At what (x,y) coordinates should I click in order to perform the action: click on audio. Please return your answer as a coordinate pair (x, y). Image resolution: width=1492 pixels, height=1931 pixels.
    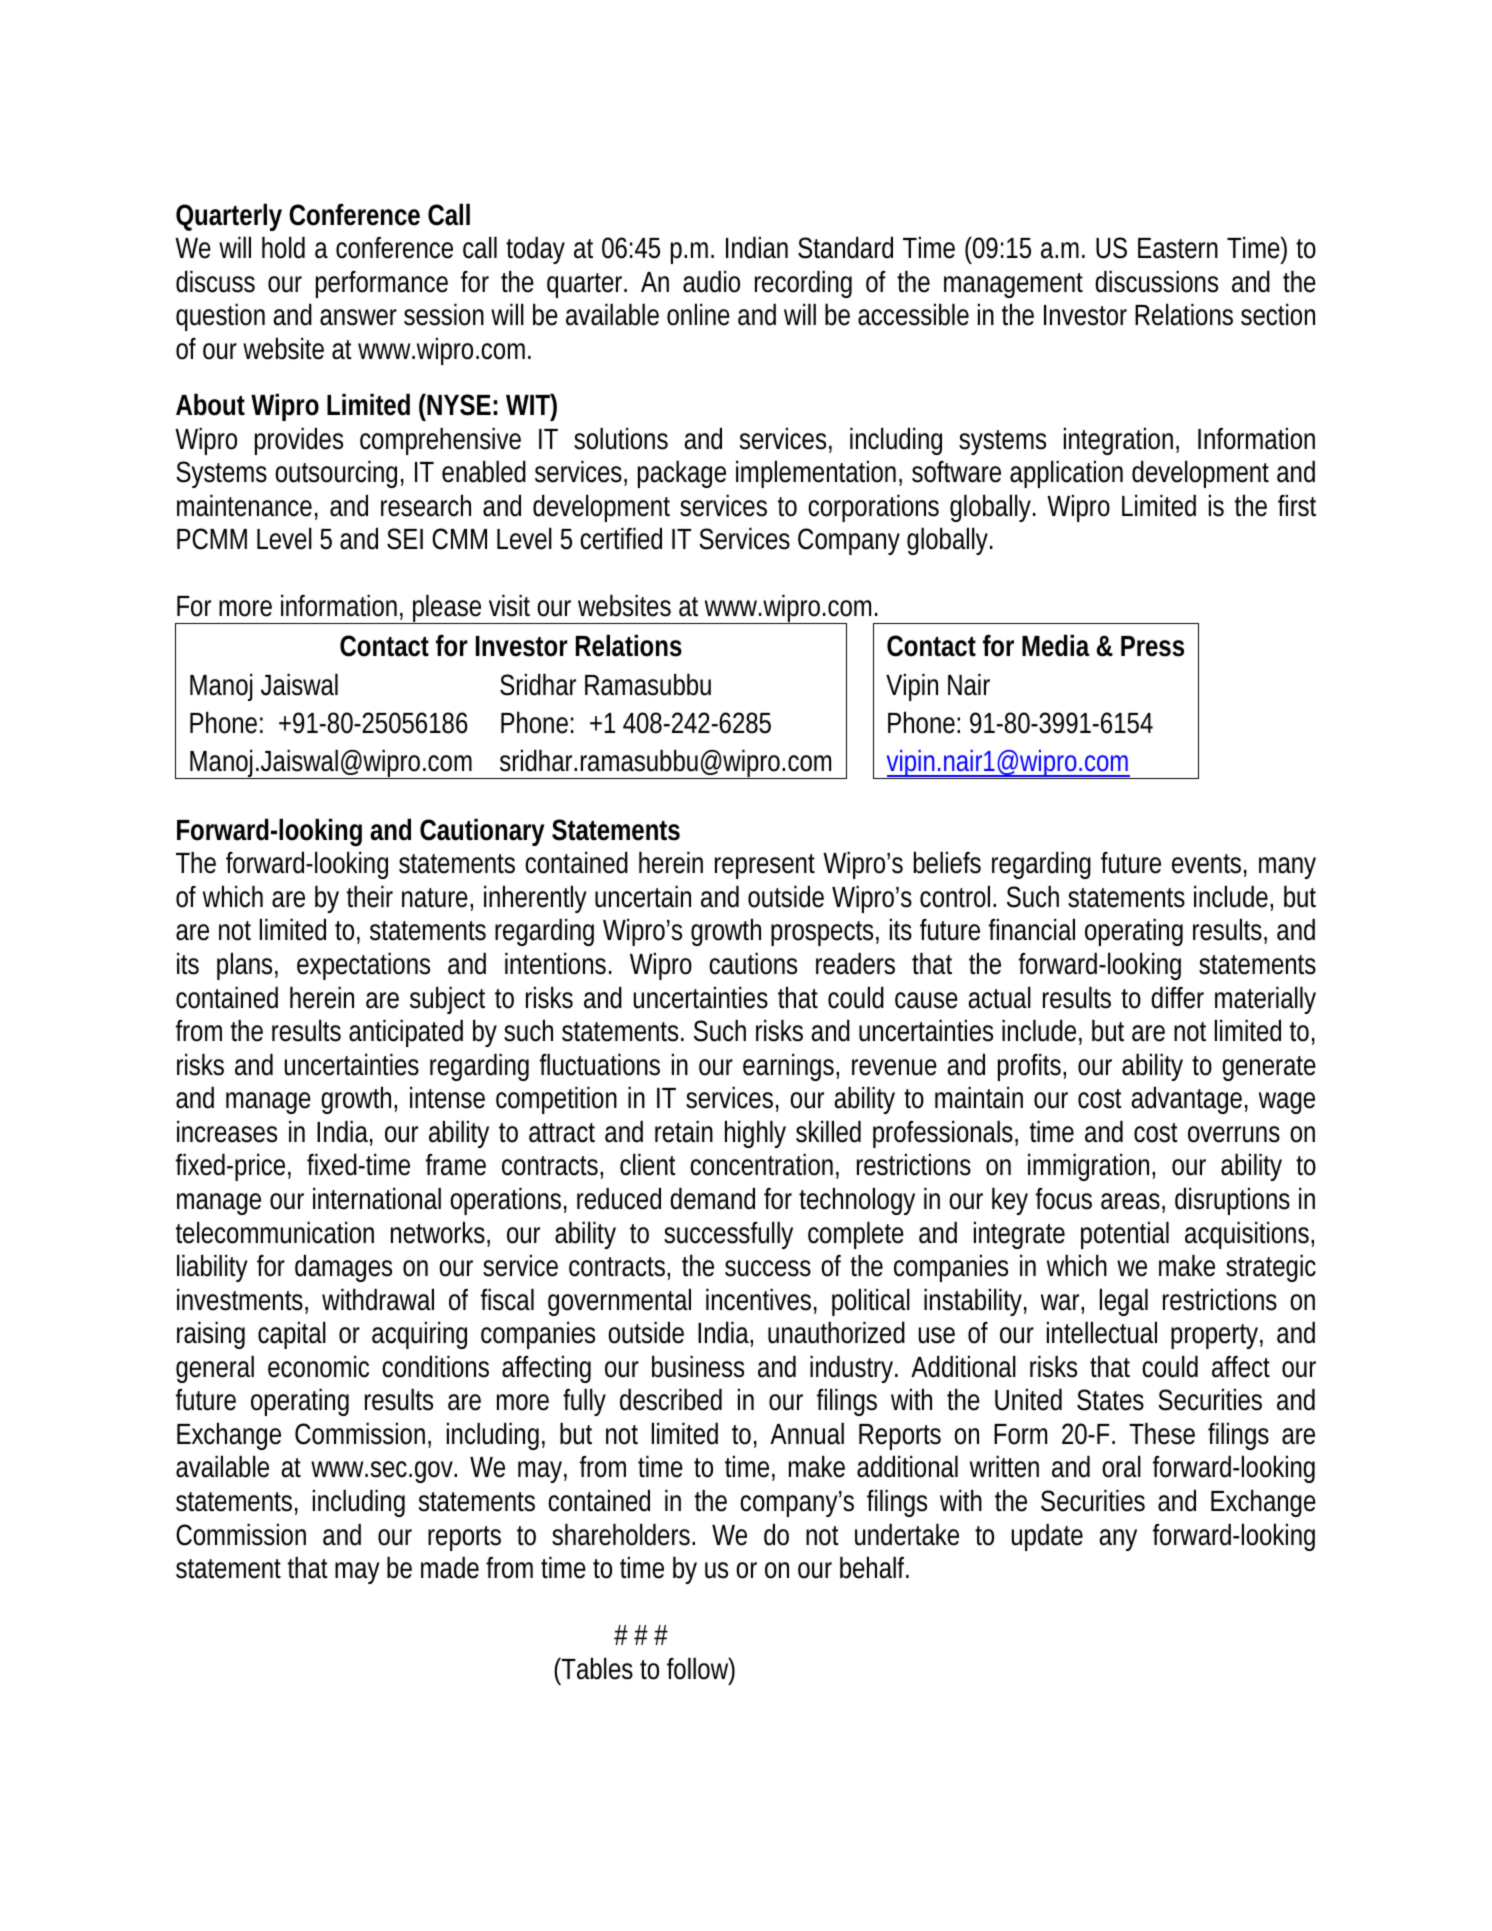
    Looking at the image, I should click on (711, 281).
